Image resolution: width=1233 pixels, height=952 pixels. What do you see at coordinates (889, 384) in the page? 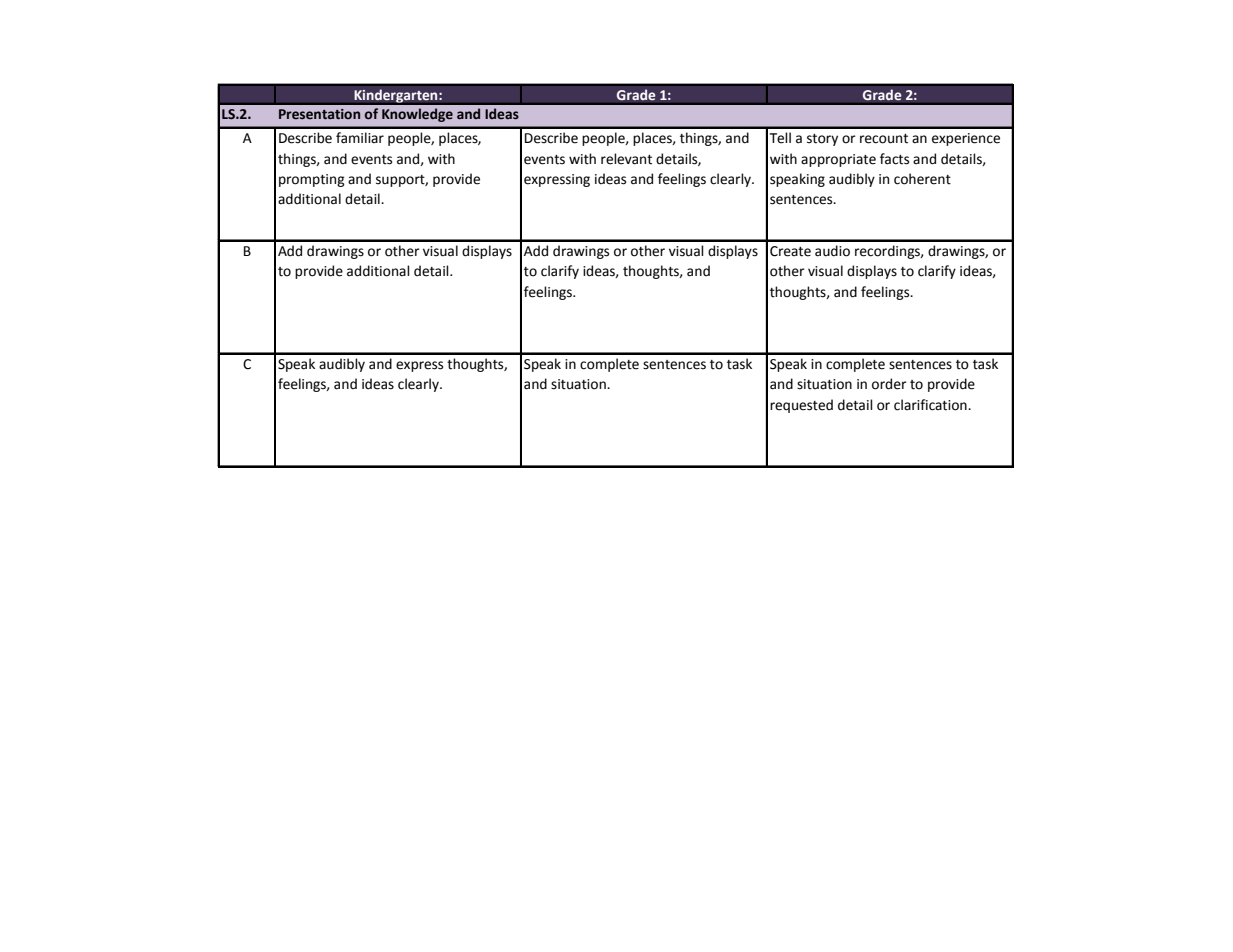
I see `order` at bounding box center [889, 384].
